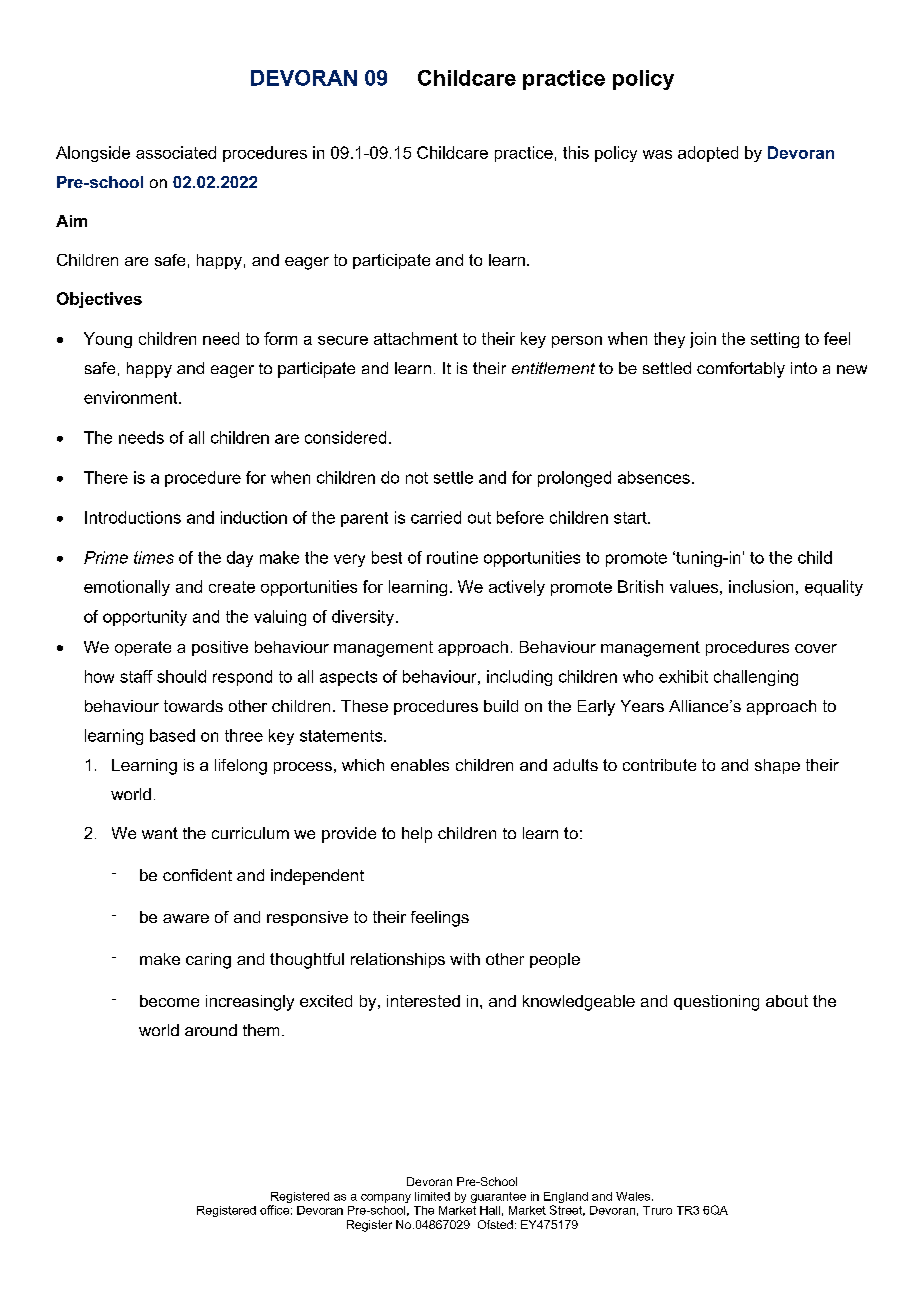 Image resolution: width=924 pixels, height=1308 pixels. What do you see at coordinates (708, 154) in the screenshot?
I see `adopted` at bounding box center [708, 154].
